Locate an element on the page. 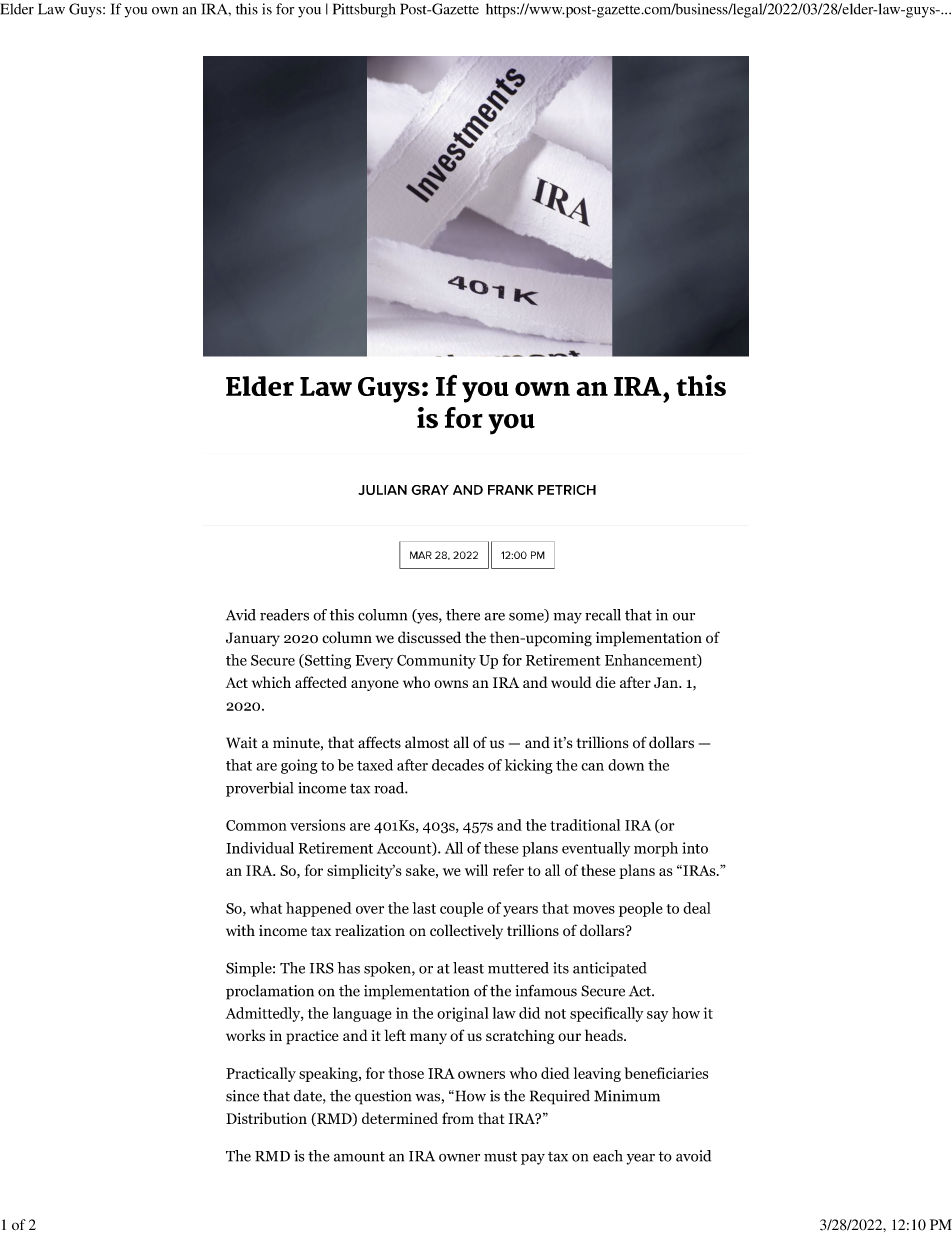  there is located at coordinates (463, 615).
